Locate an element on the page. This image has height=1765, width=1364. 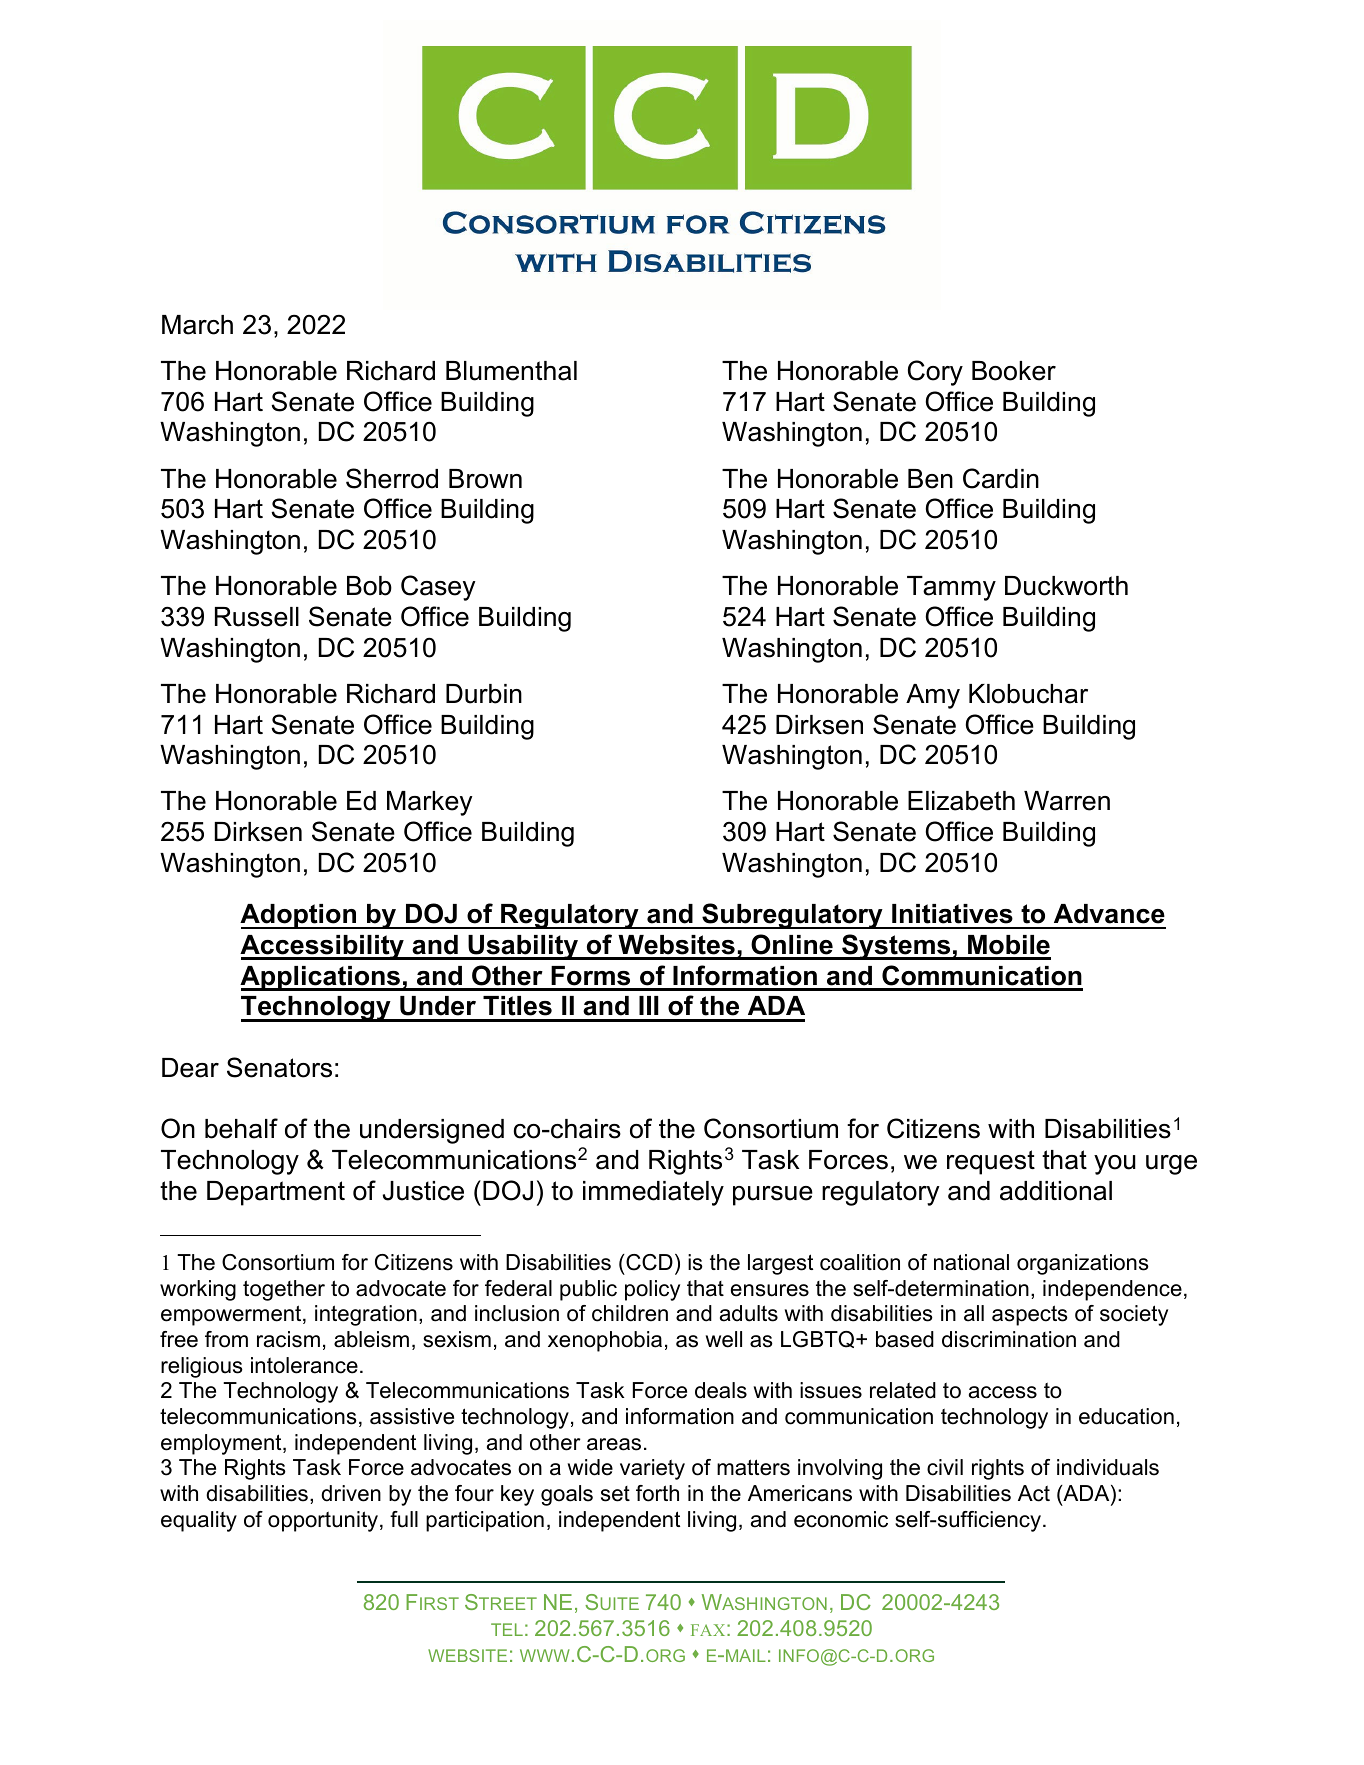
March is located at coordinates (197, 325).
